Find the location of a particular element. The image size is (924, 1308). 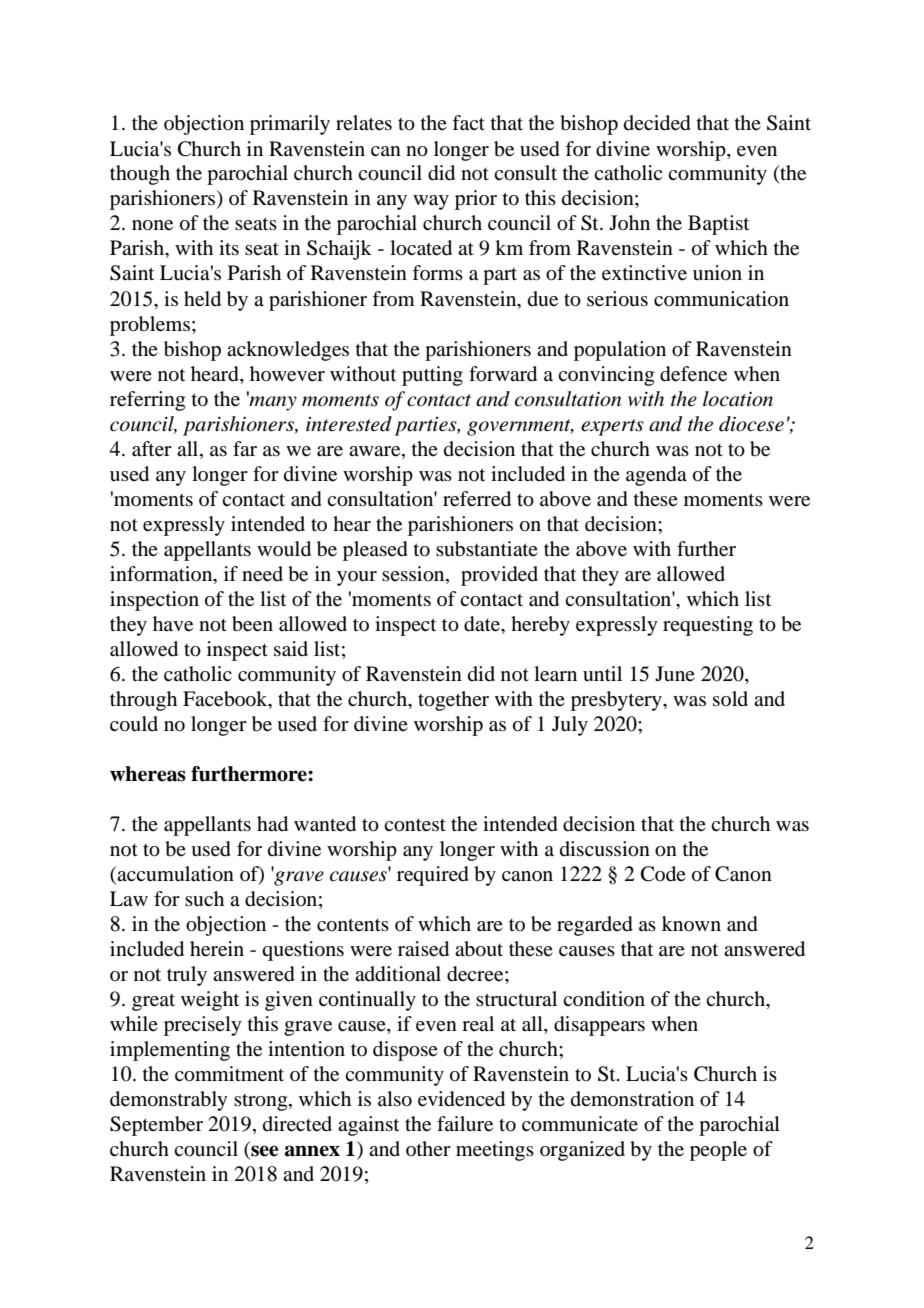

demonstrably is located at coordinates (169, 1101).
